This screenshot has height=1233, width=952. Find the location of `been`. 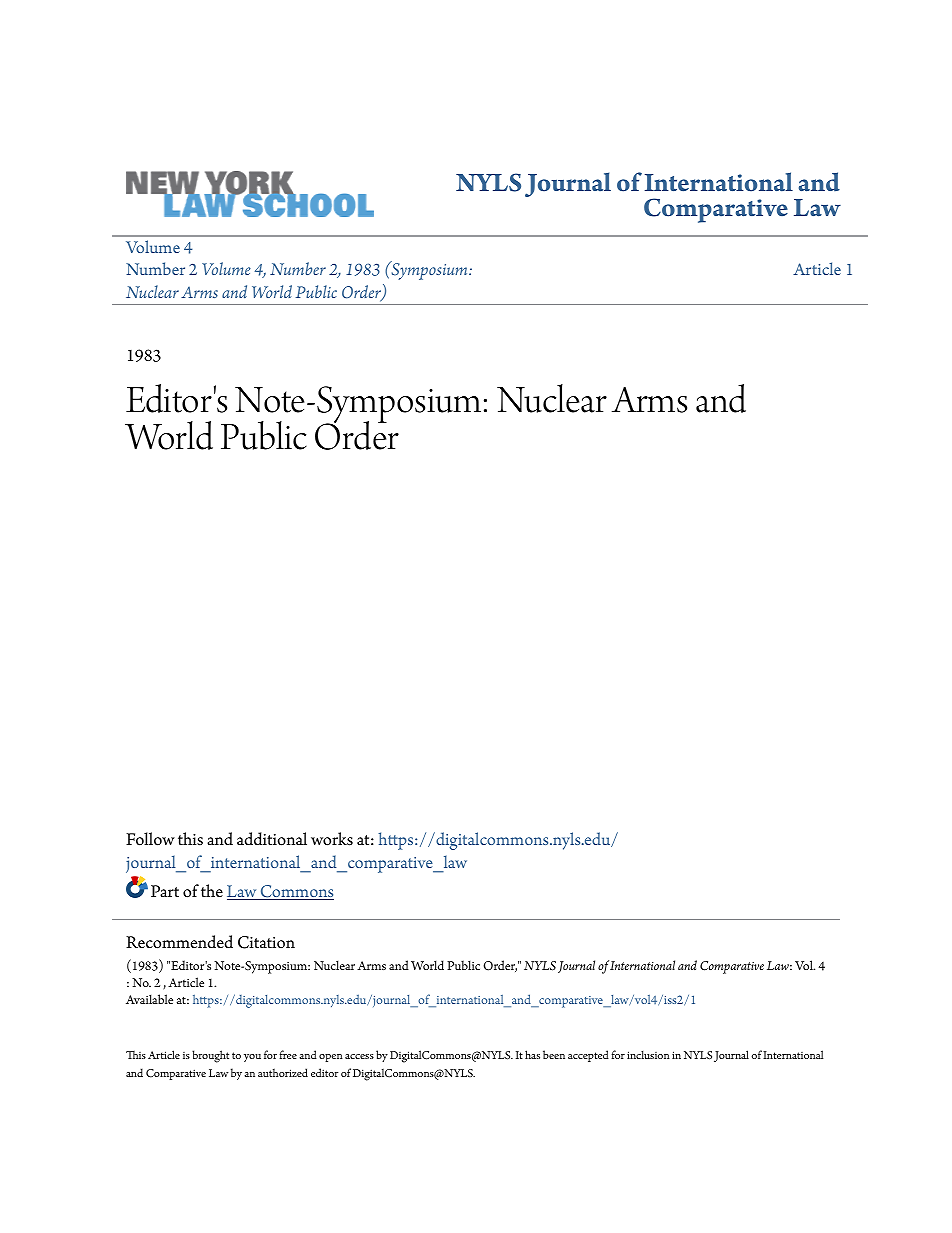

been is located at coordinates (554, 1054).
